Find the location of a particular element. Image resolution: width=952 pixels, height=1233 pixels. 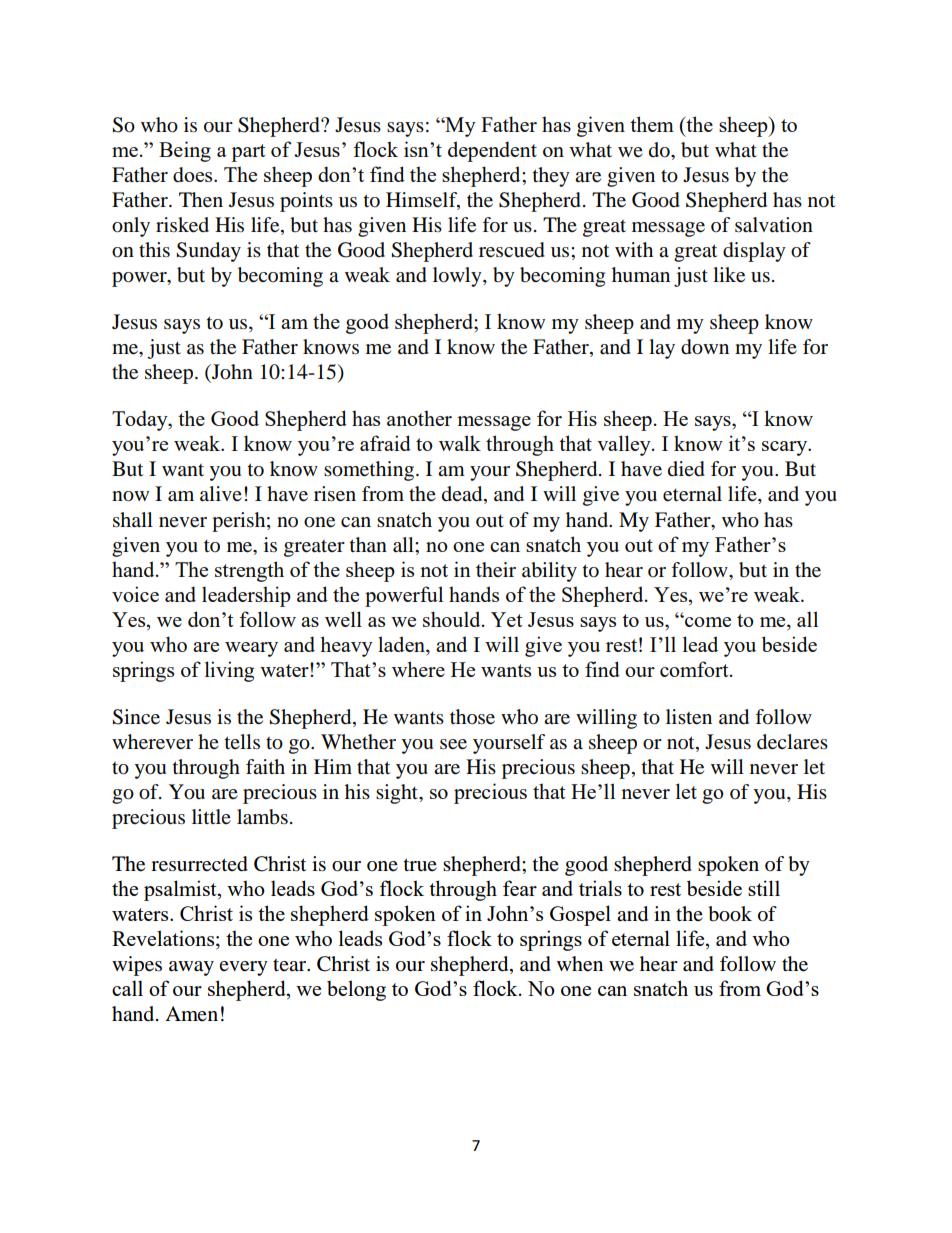

strength is located at coordinates (249, 571).
